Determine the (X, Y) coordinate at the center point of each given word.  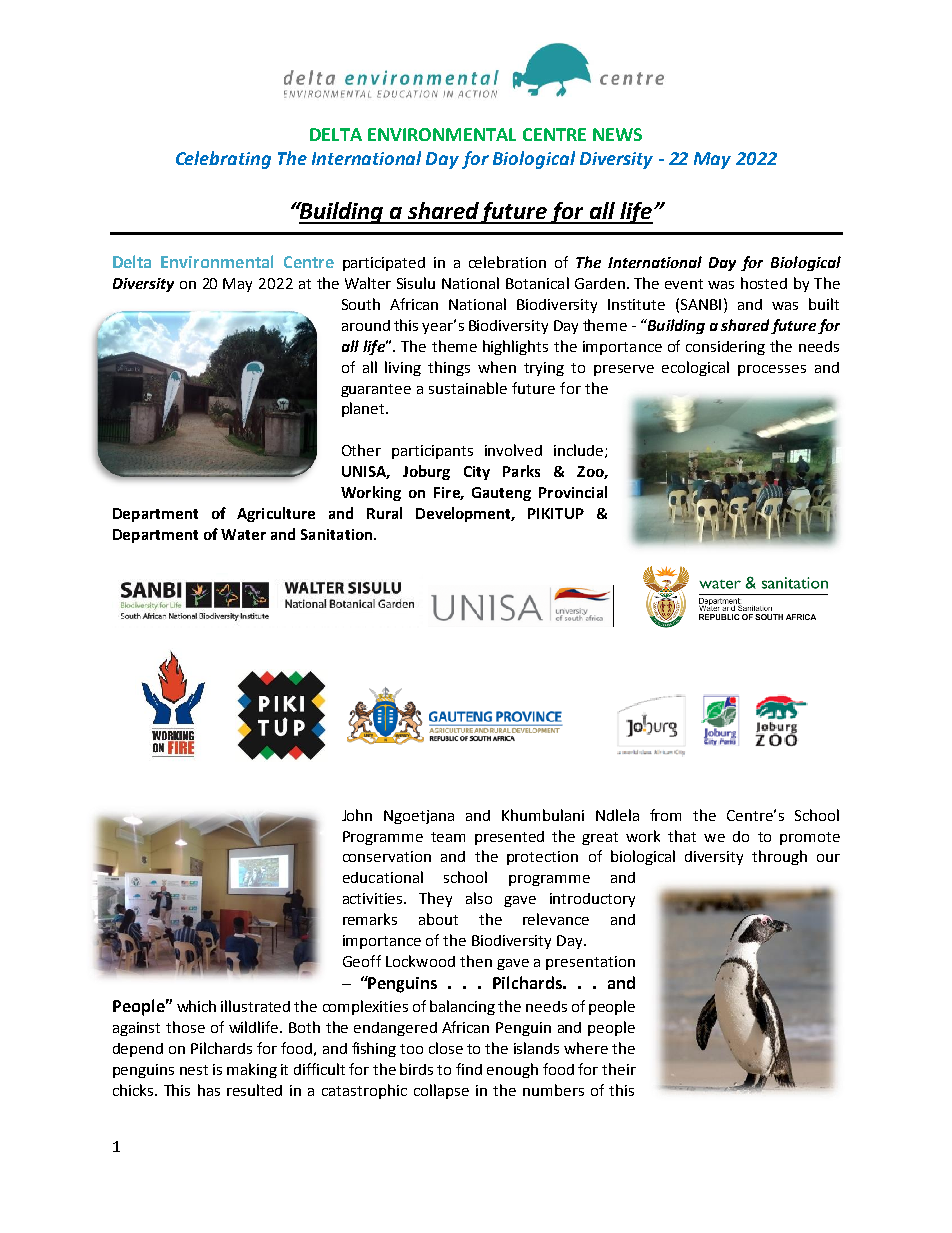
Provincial (573, 492)
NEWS (617, 134)
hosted (764, 283)
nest (194, 1070)
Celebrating (223, 160)
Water (243, 534)
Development (465, 514)
